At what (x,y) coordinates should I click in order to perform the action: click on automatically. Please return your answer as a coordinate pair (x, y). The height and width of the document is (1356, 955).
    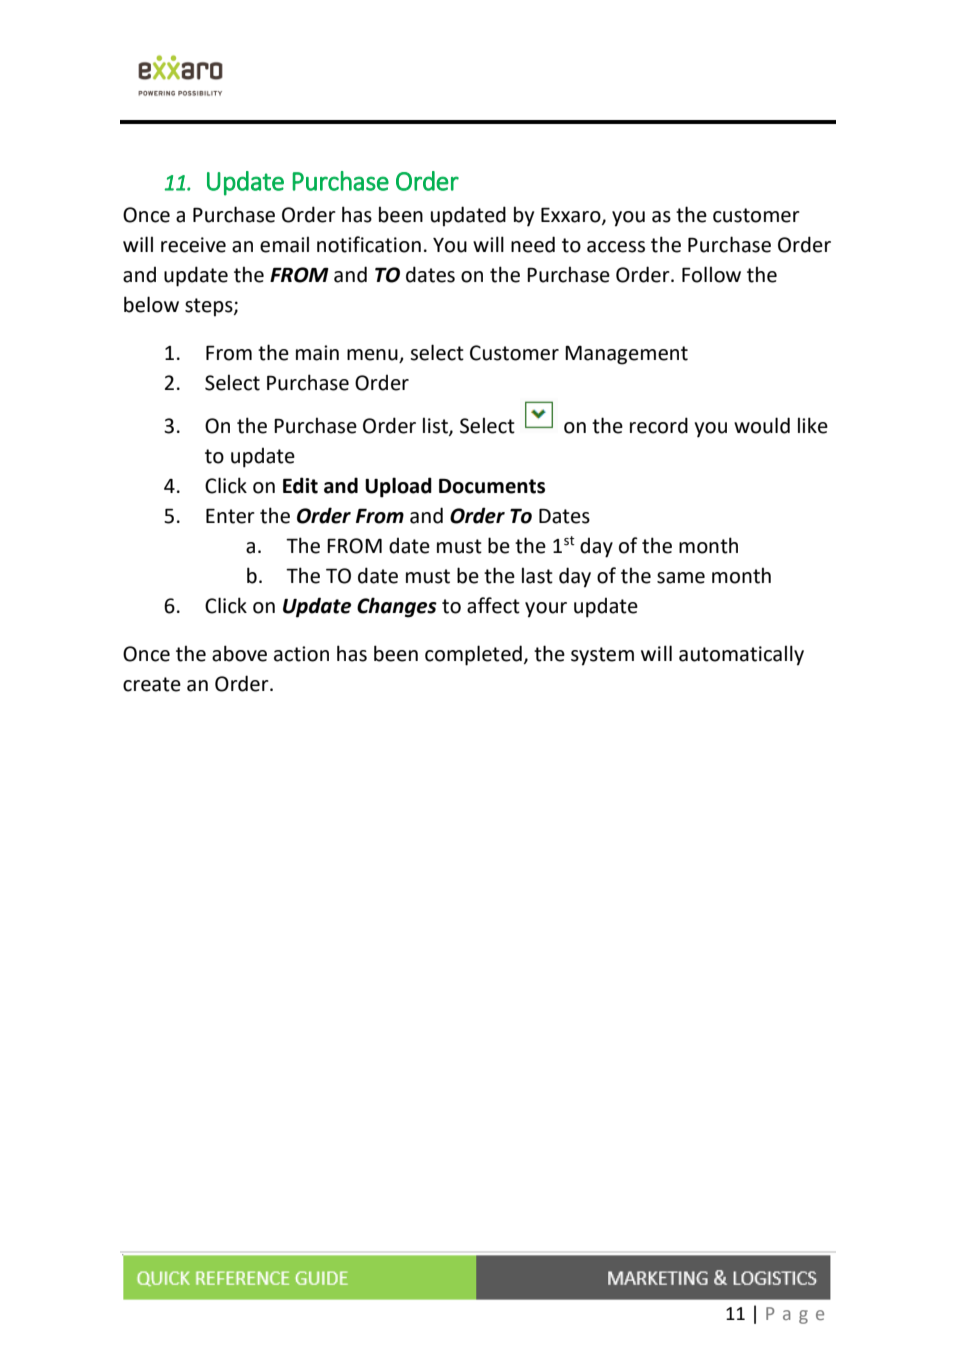
    Looking at the image, I should click on (741, 655).
